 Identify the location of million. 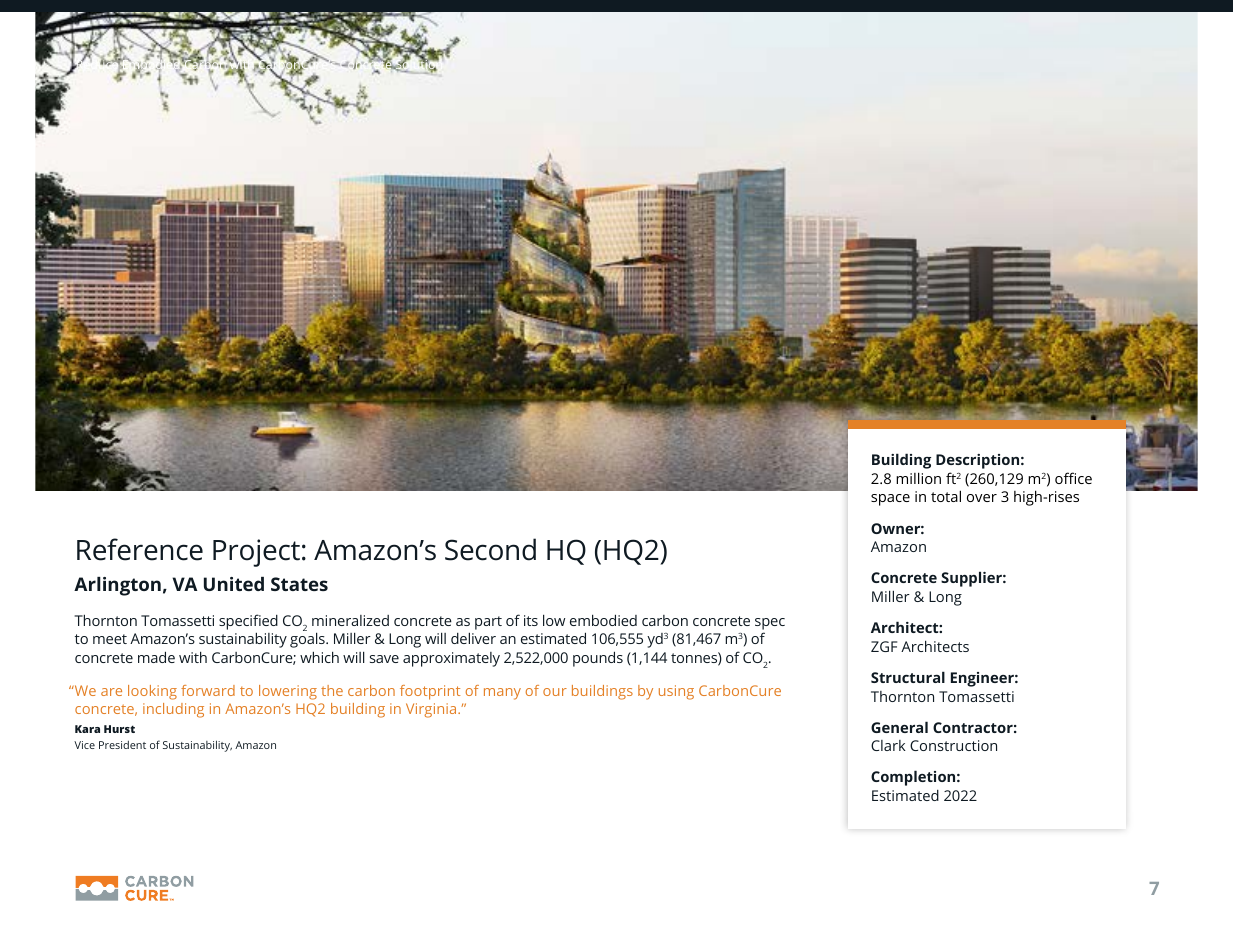
(918, 478).
